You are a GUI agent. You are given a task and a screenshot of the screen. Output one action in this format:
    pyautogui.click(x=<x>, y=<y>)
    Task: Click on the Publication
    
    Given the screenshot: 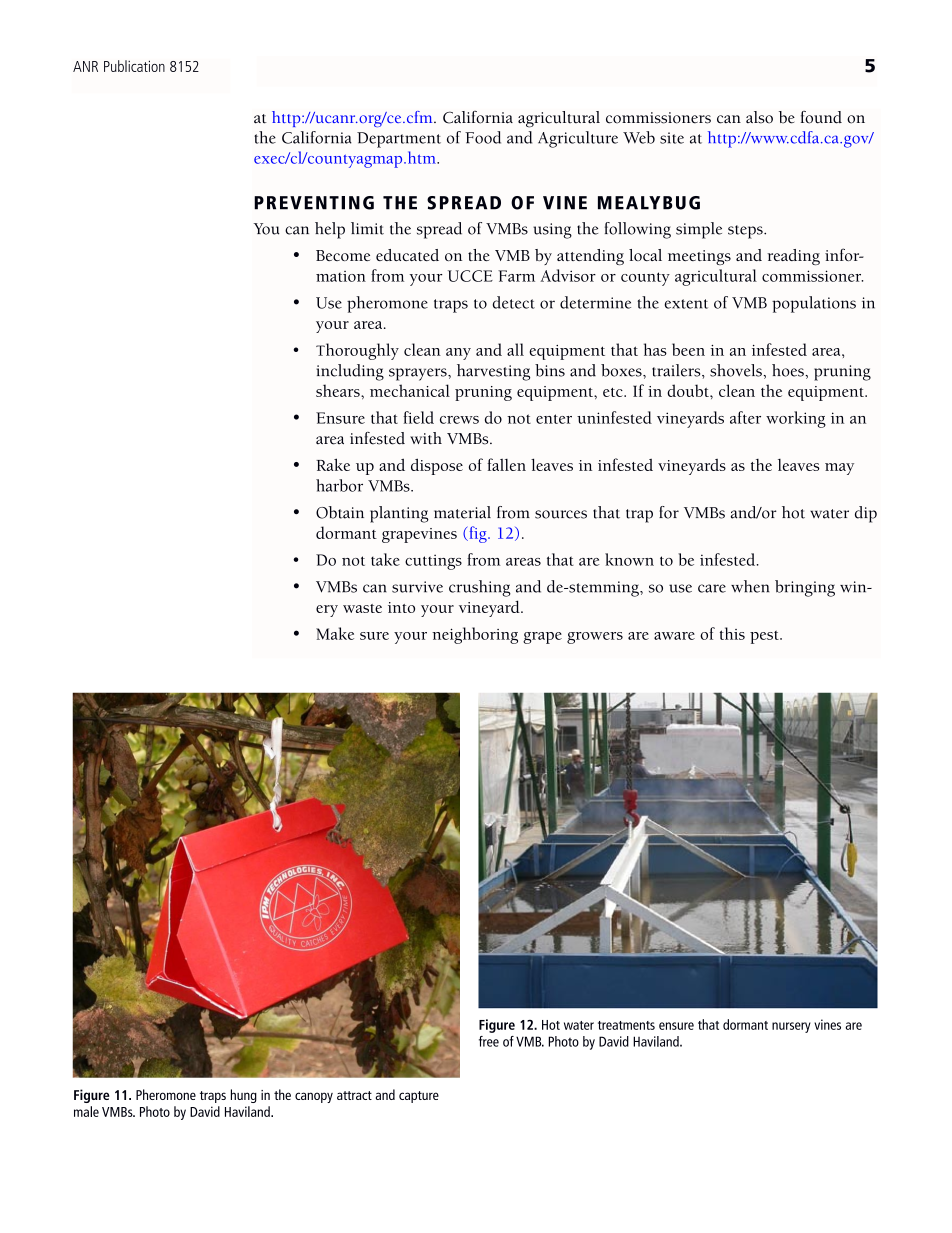 What is the action you would take?
    pyautogui.click(x=134, y=66)
